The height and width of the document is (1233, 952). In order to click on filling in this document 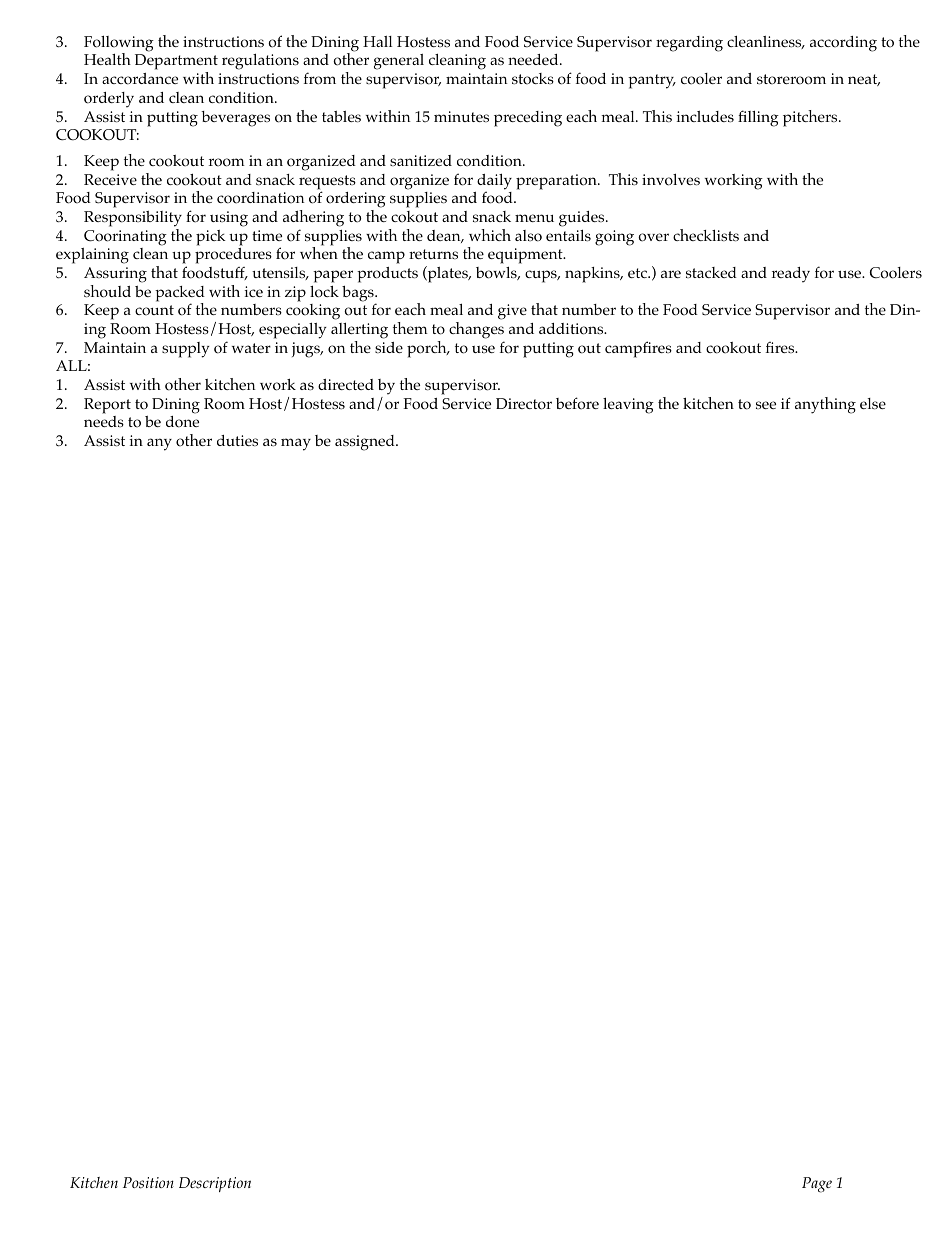, I will do `click(758, 118)`.
